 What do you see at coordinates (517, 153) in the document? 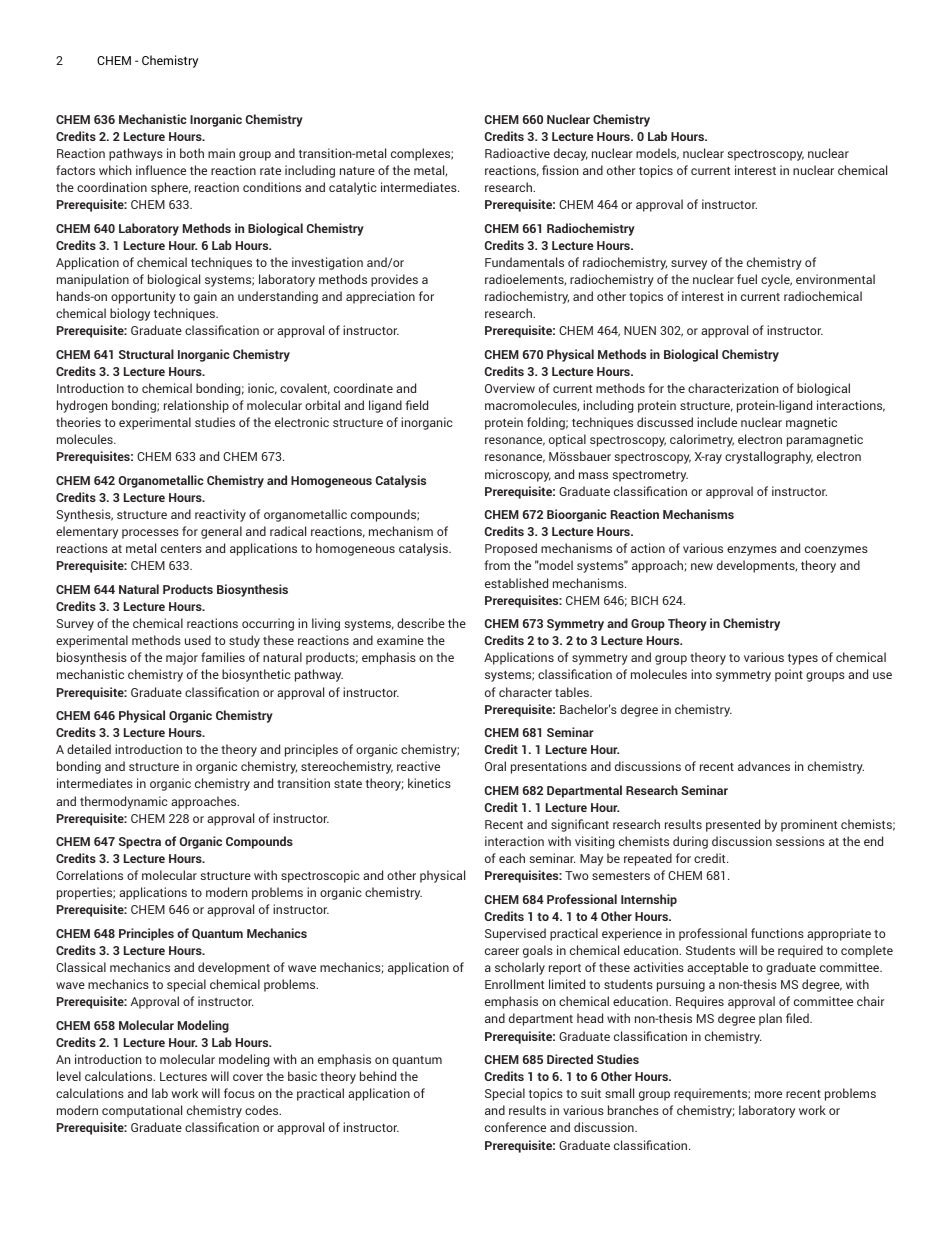
I see `Radioactive` at bounding box center [517, 153].
